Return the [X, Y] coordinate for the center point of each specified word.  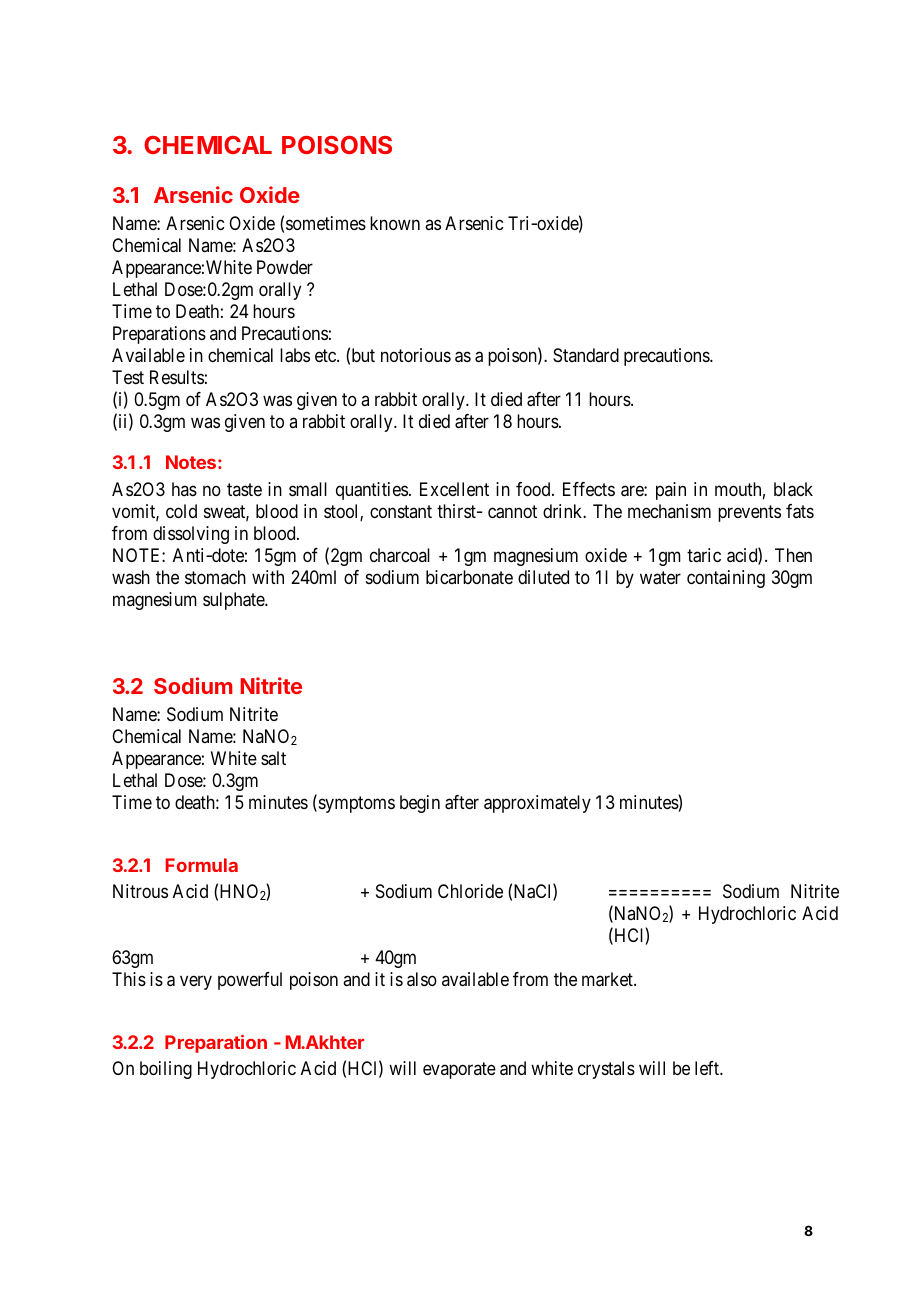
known [395, 223]
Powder [285, 267]
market [608, 979]
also [422, 979]
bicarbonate [469, 577]
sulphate [234, 601]
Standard [586, 355]
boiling [166, 1070]
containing [726, 579]
